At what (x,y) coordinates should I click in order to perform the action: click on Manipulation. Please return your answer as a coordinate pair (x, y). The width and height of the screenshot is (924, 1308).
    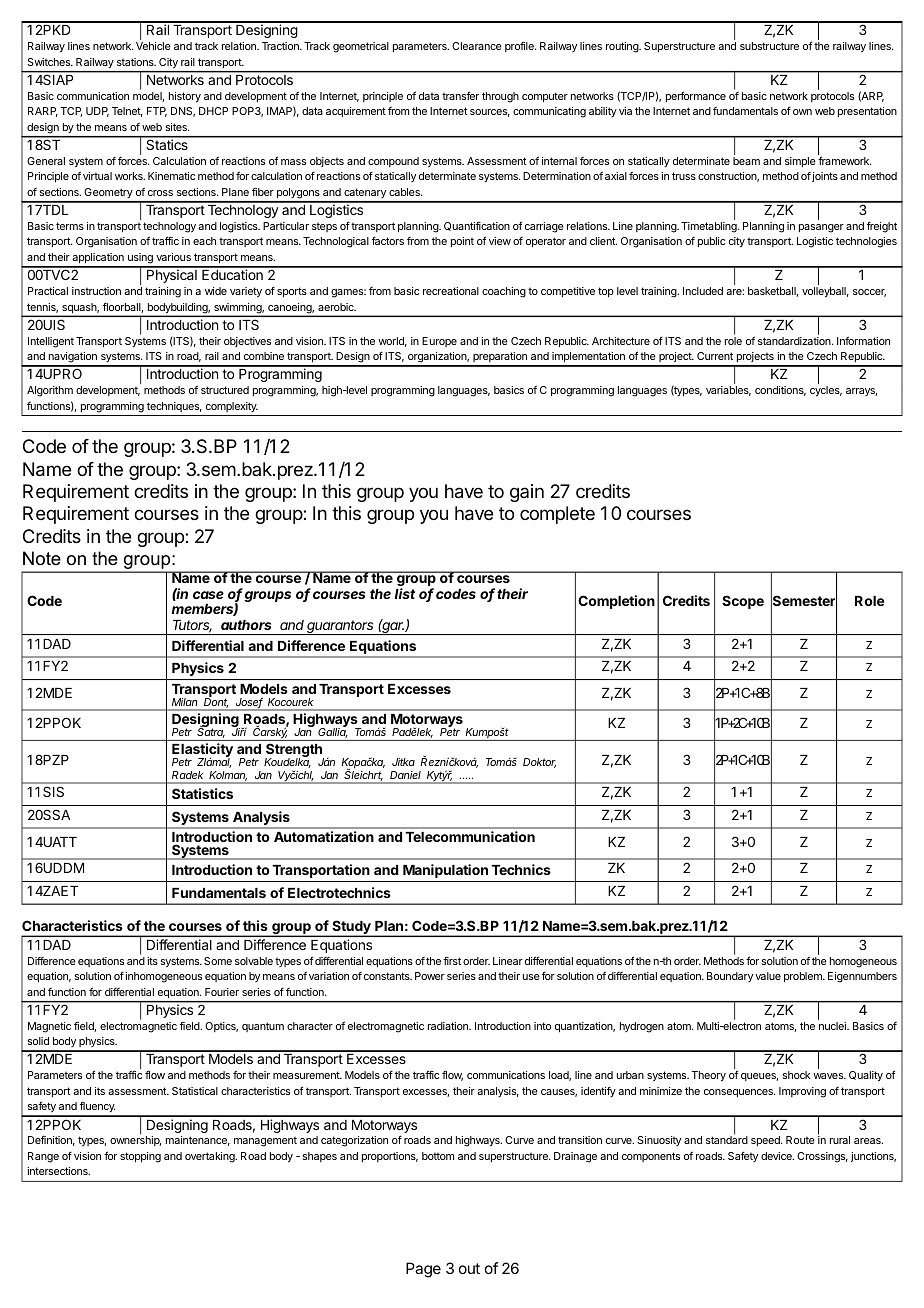
    Looking at the image, I should click on (445, 871).
